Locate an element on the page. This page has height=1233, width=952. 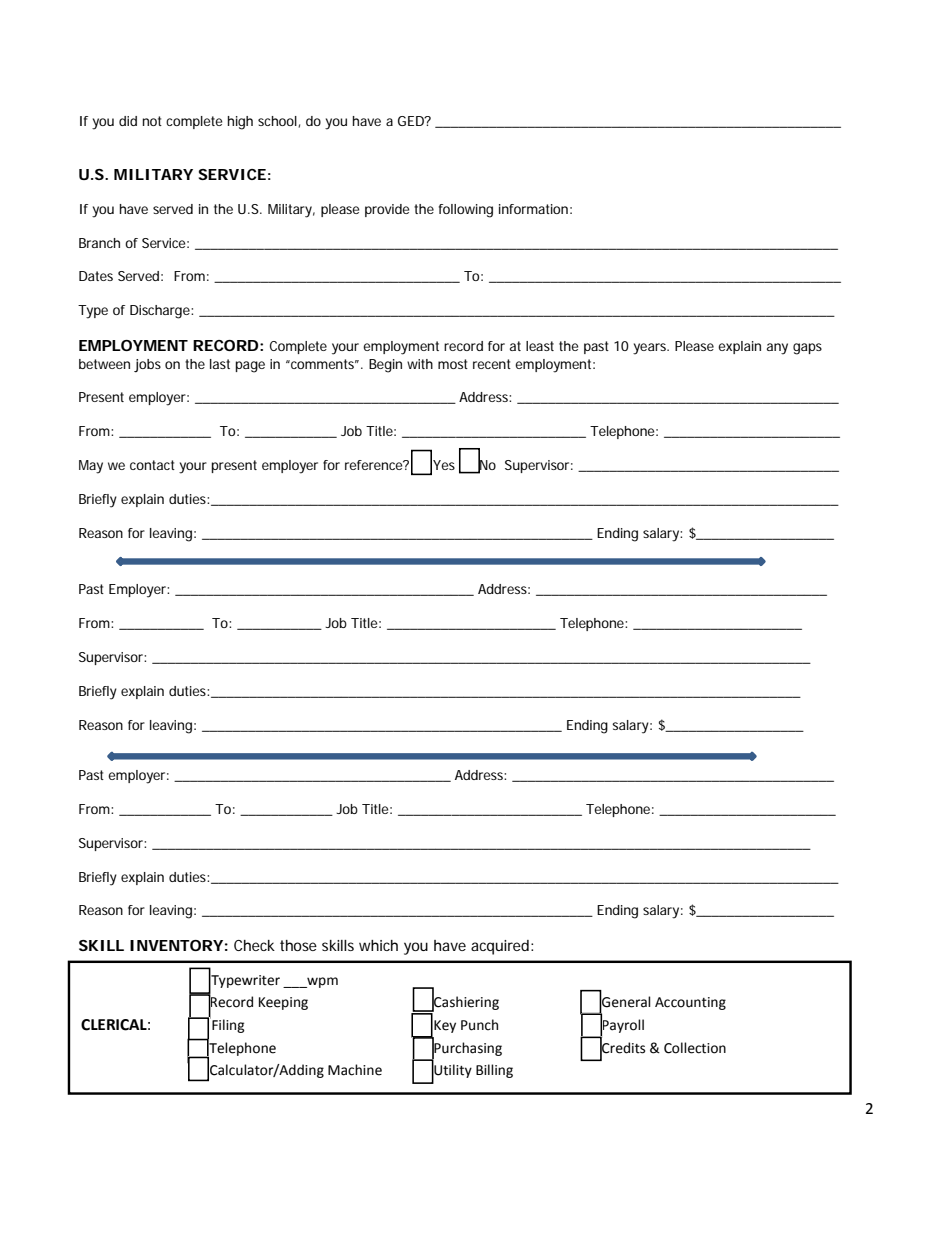
May is located at coordinates (91, 467).
